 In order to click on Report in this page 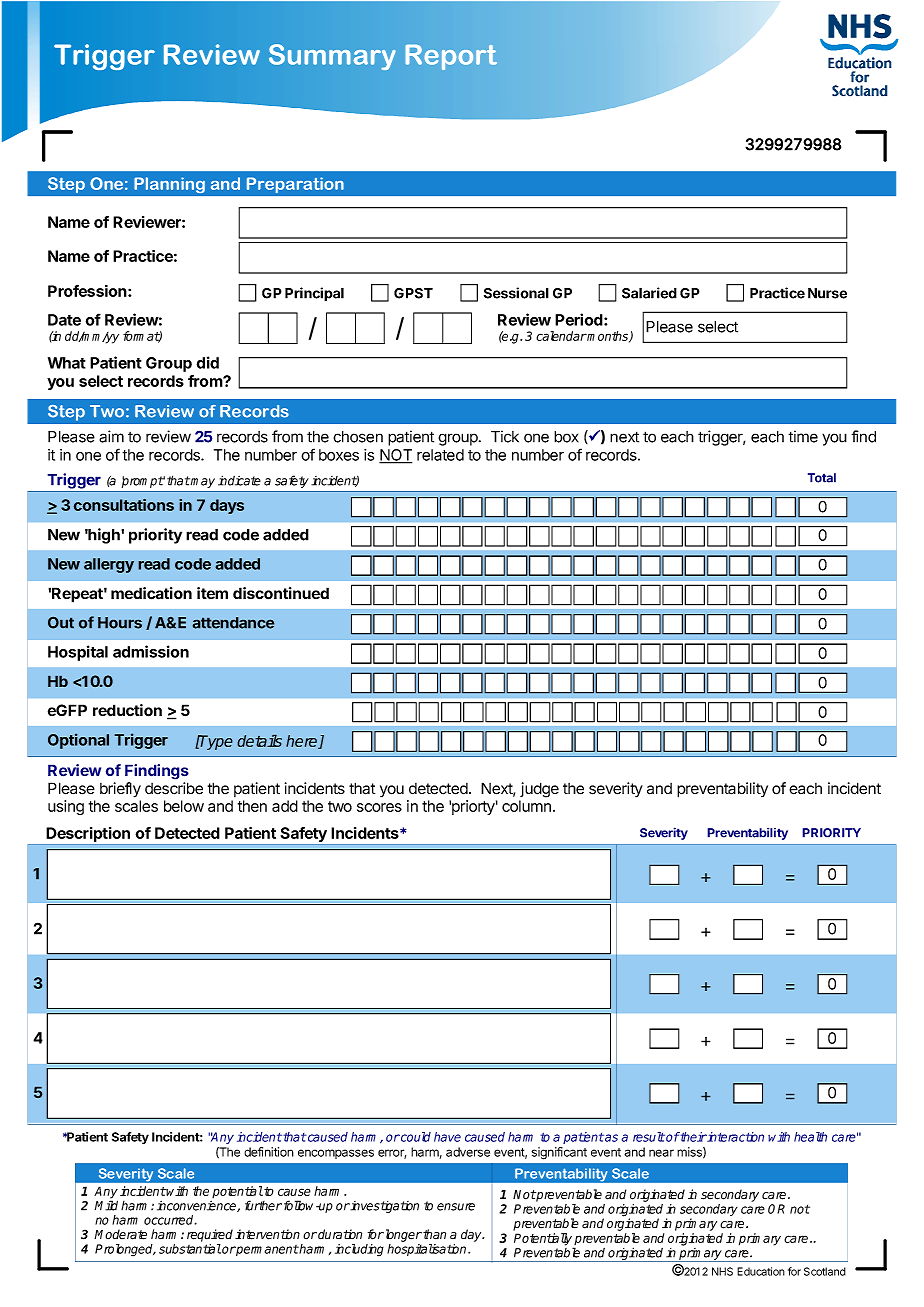, I will do `click(451, 57)`.
